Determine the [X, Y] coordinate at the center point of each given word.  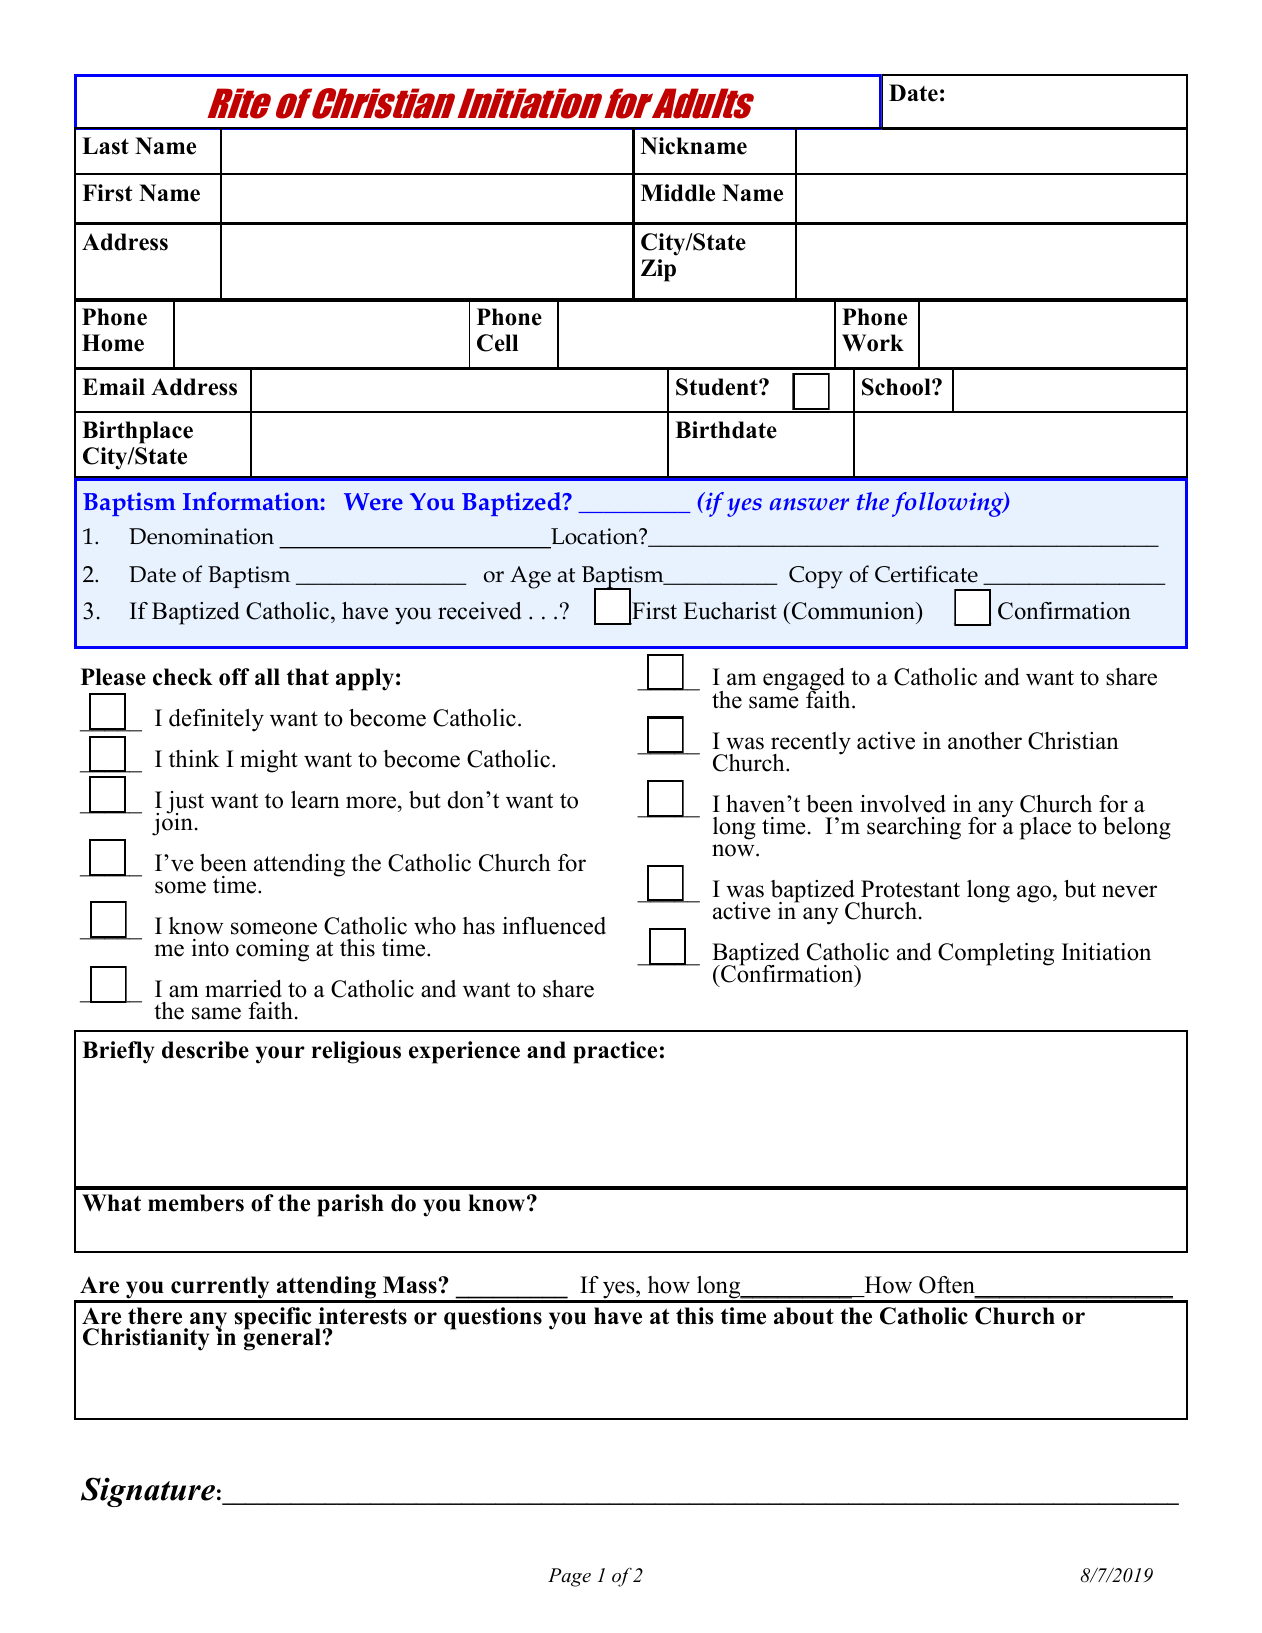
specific [273, 1318]
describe [205, 1050]
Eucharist [730, 611]
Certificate [926, 574]
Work [873, 343]
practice [615, 1052]
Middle [678, 193]
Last [105, 146]
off [234, 677]
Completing [996, 954]
